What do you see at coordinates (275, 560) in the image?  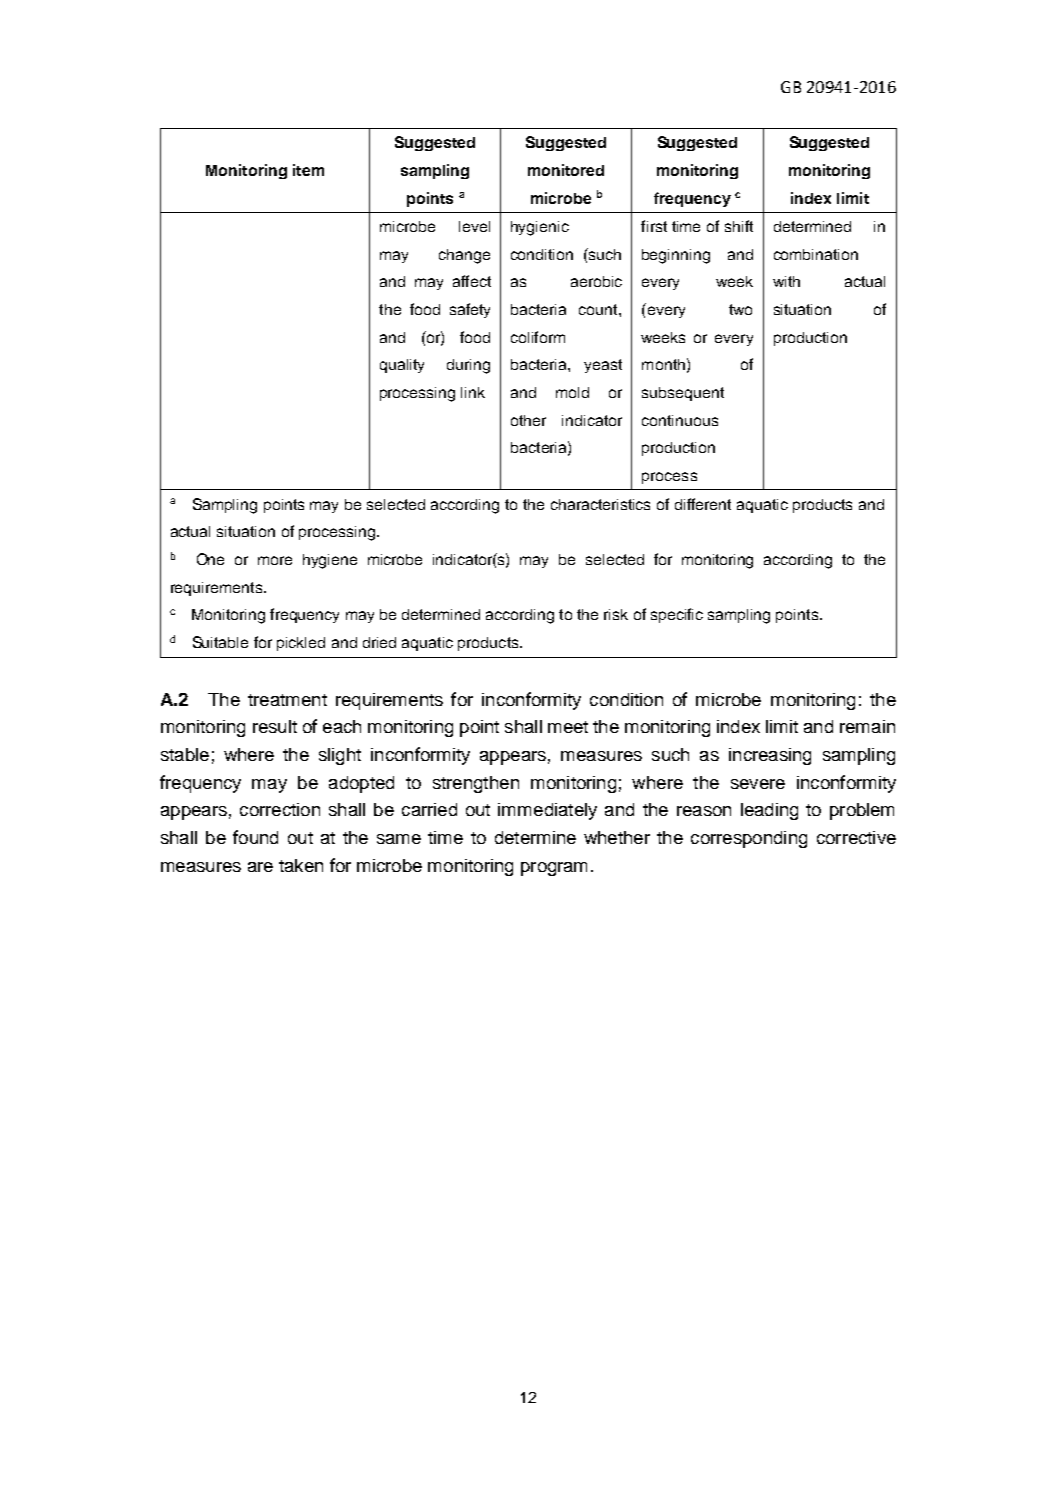 I see `more` at bounding box center [275, 560].
